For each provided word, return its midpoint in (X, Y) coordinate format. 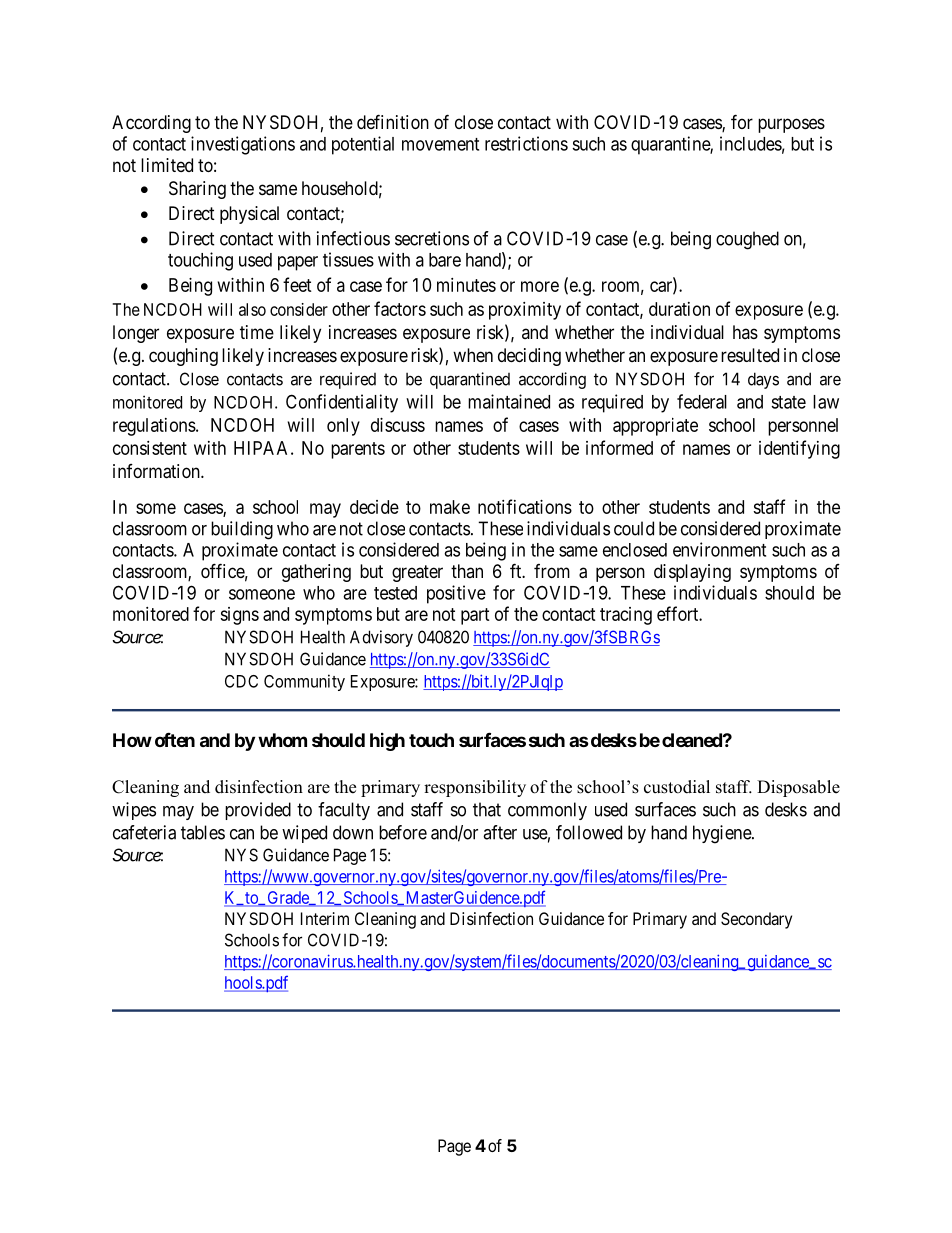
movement (440, 144)
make (450, 507)
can (242, 834)
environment (719, 549)
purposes (791, 125)
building (242, 530)
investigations (243, 145)
